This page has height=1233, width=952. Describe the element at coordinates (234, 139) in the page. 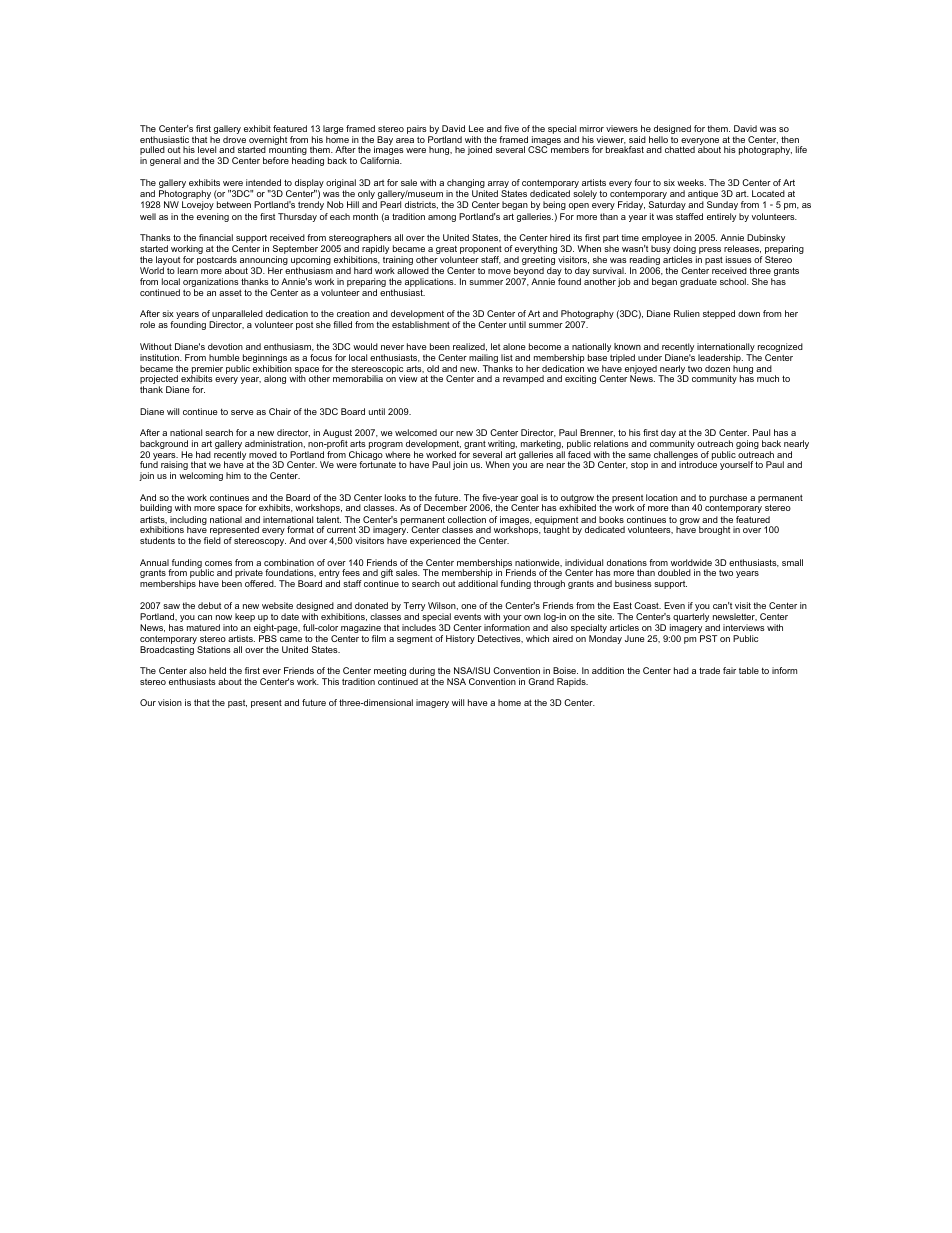

I see `drove` at that location.
